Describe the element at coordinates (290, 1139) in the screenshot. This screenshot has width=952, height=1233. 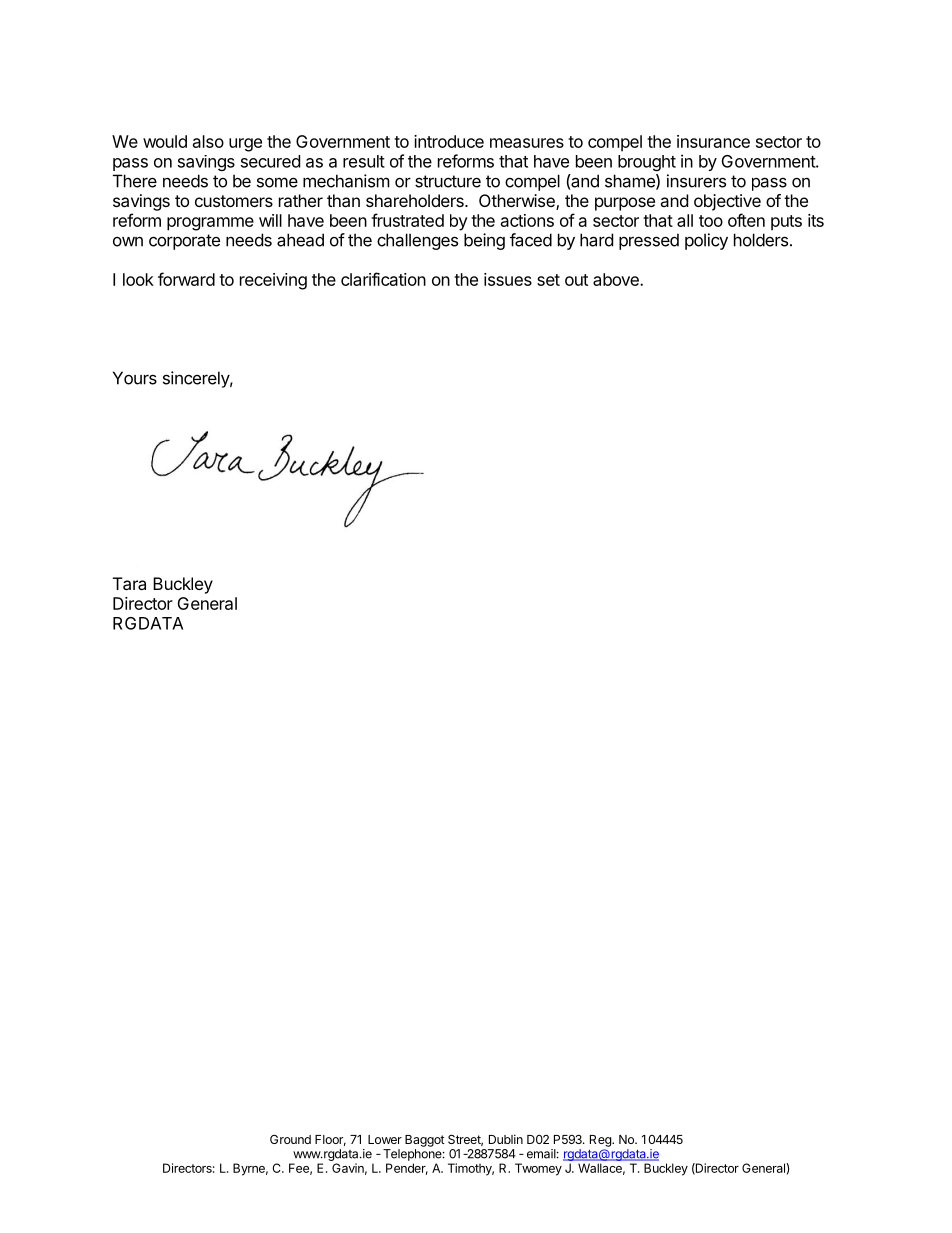
I see `Ground` at that location.
